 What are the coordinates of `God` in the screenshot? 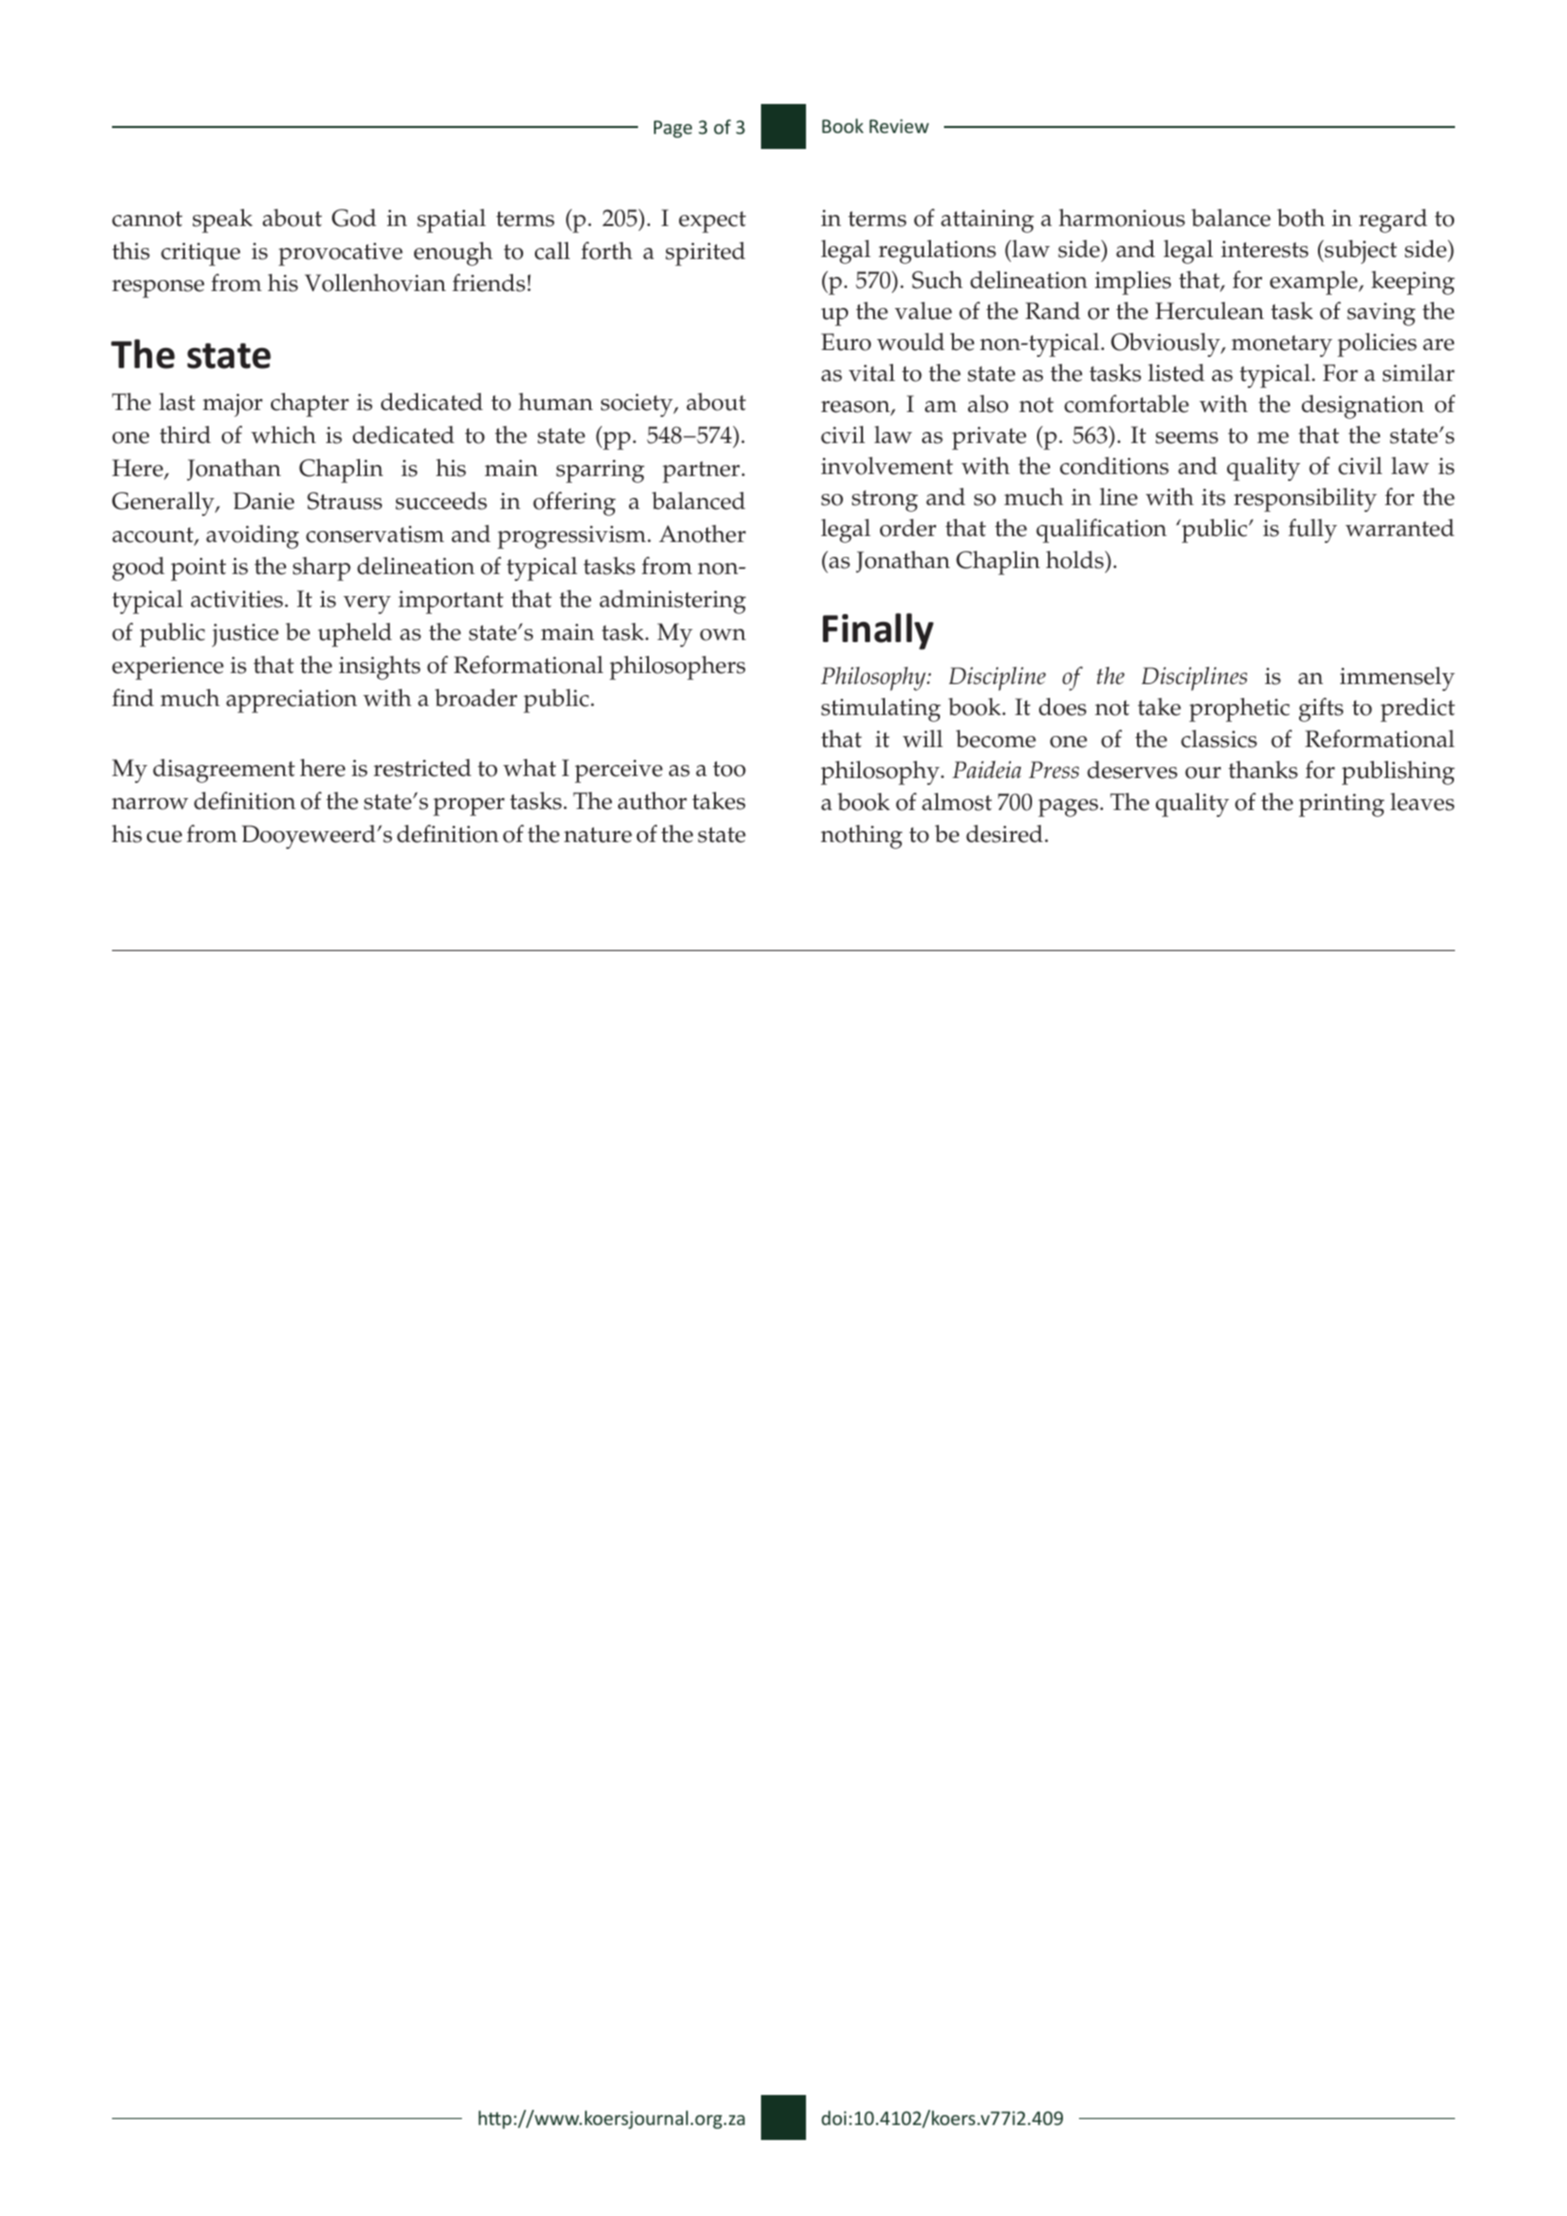 It's located at (354, 218).
